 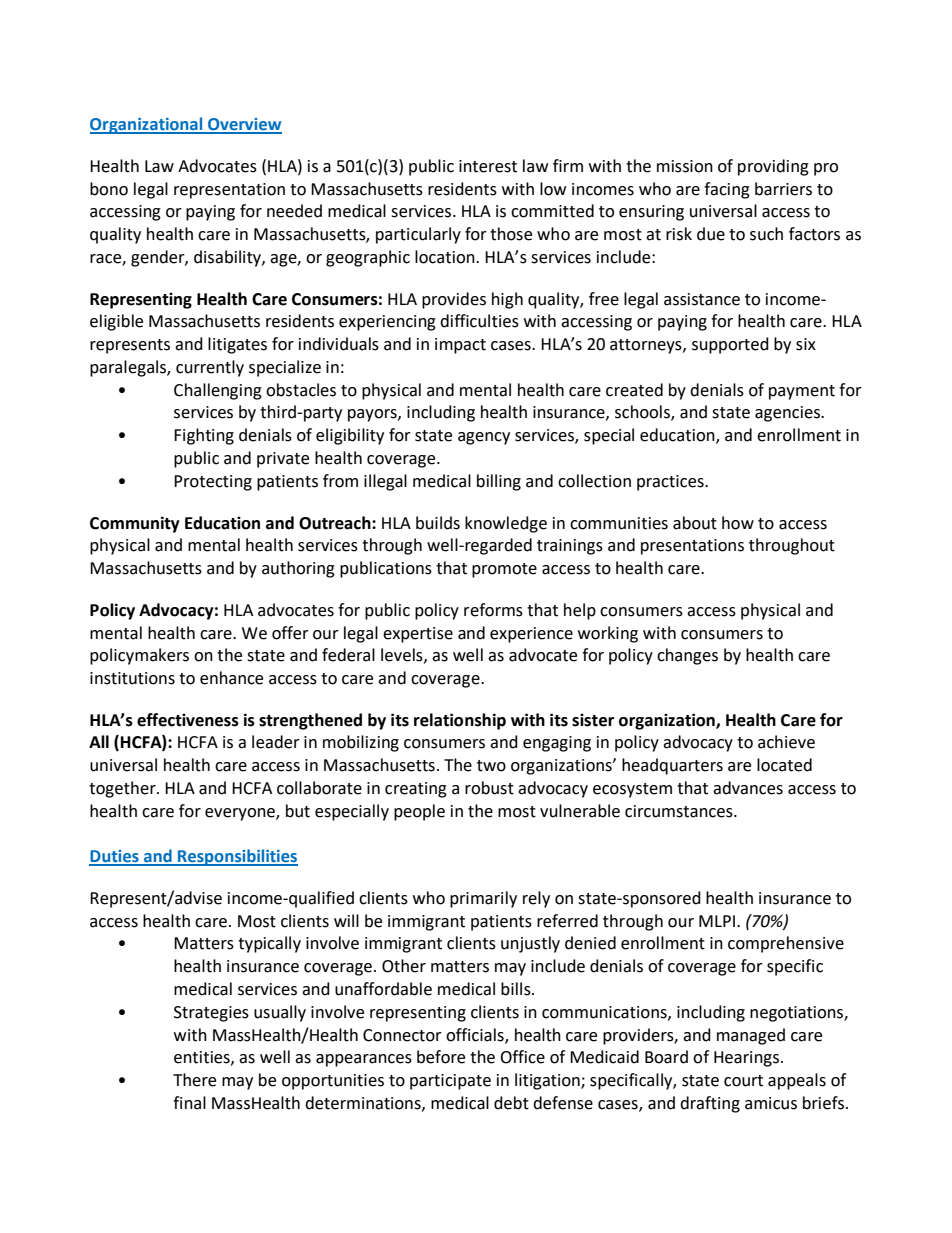 I want to click on two, so click(x=491, y=766).
